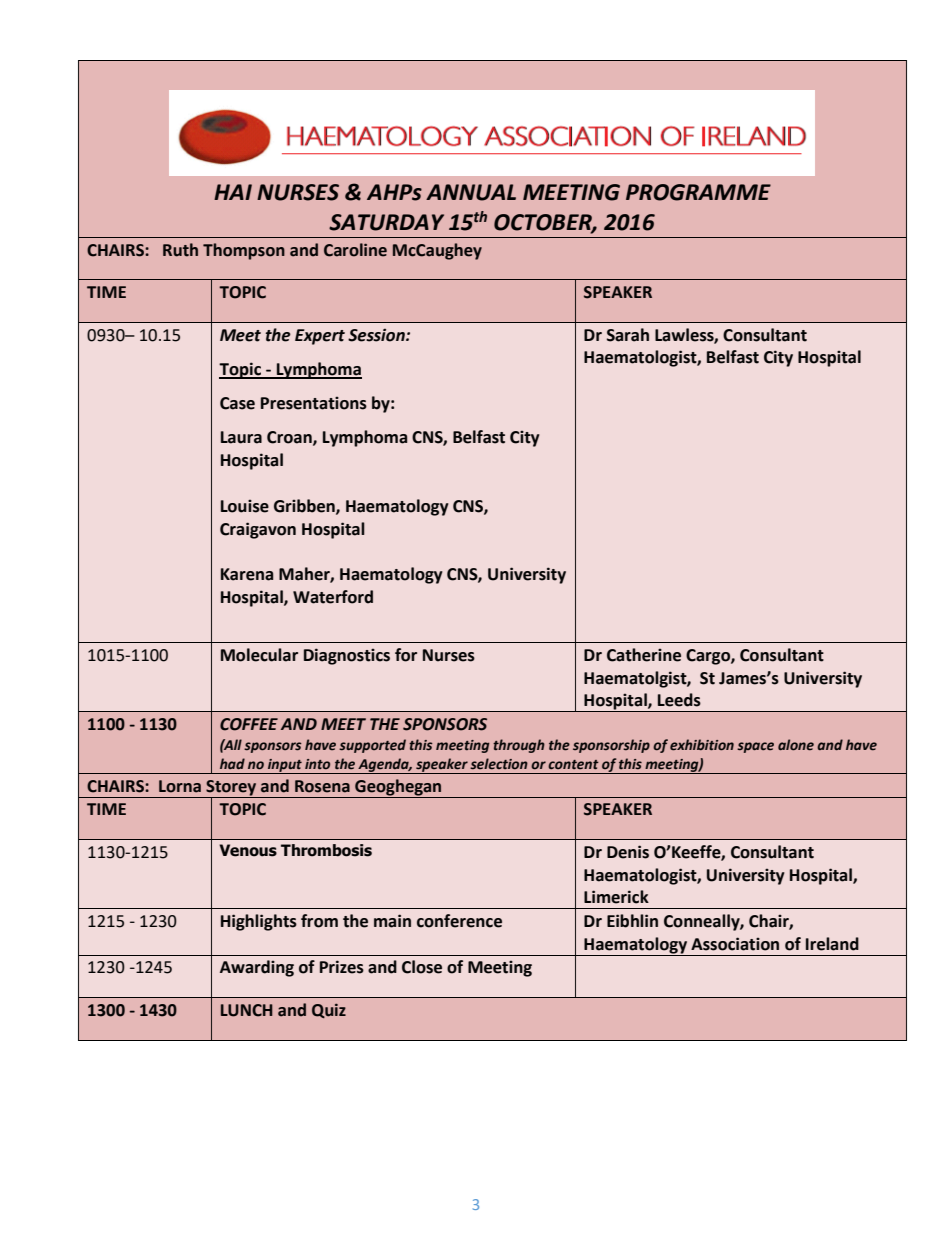  I want to click on Catherine, so click(644, 655).
